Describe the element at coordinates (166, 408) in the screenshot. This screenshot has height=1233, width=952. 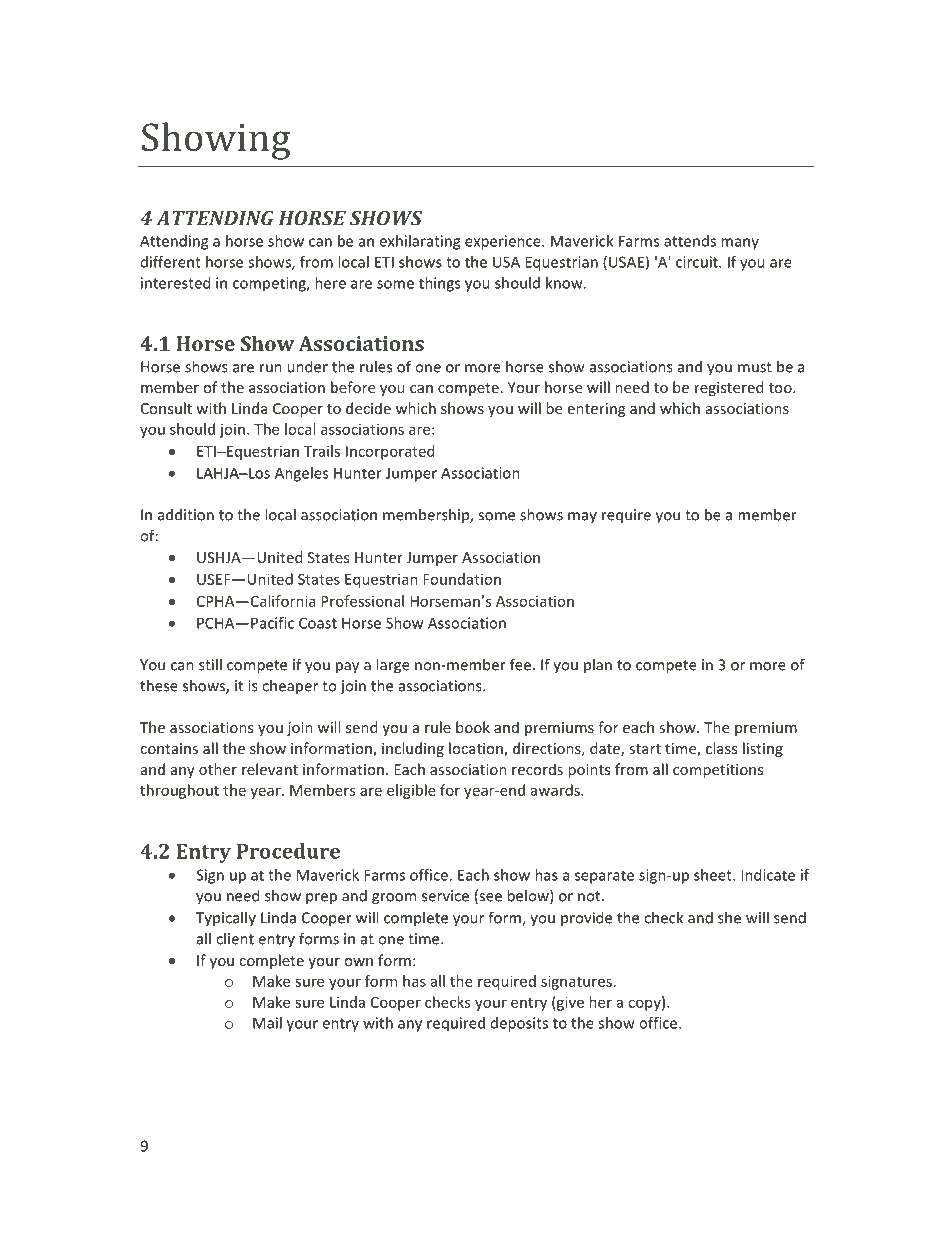
I see `Consult` at that location.
